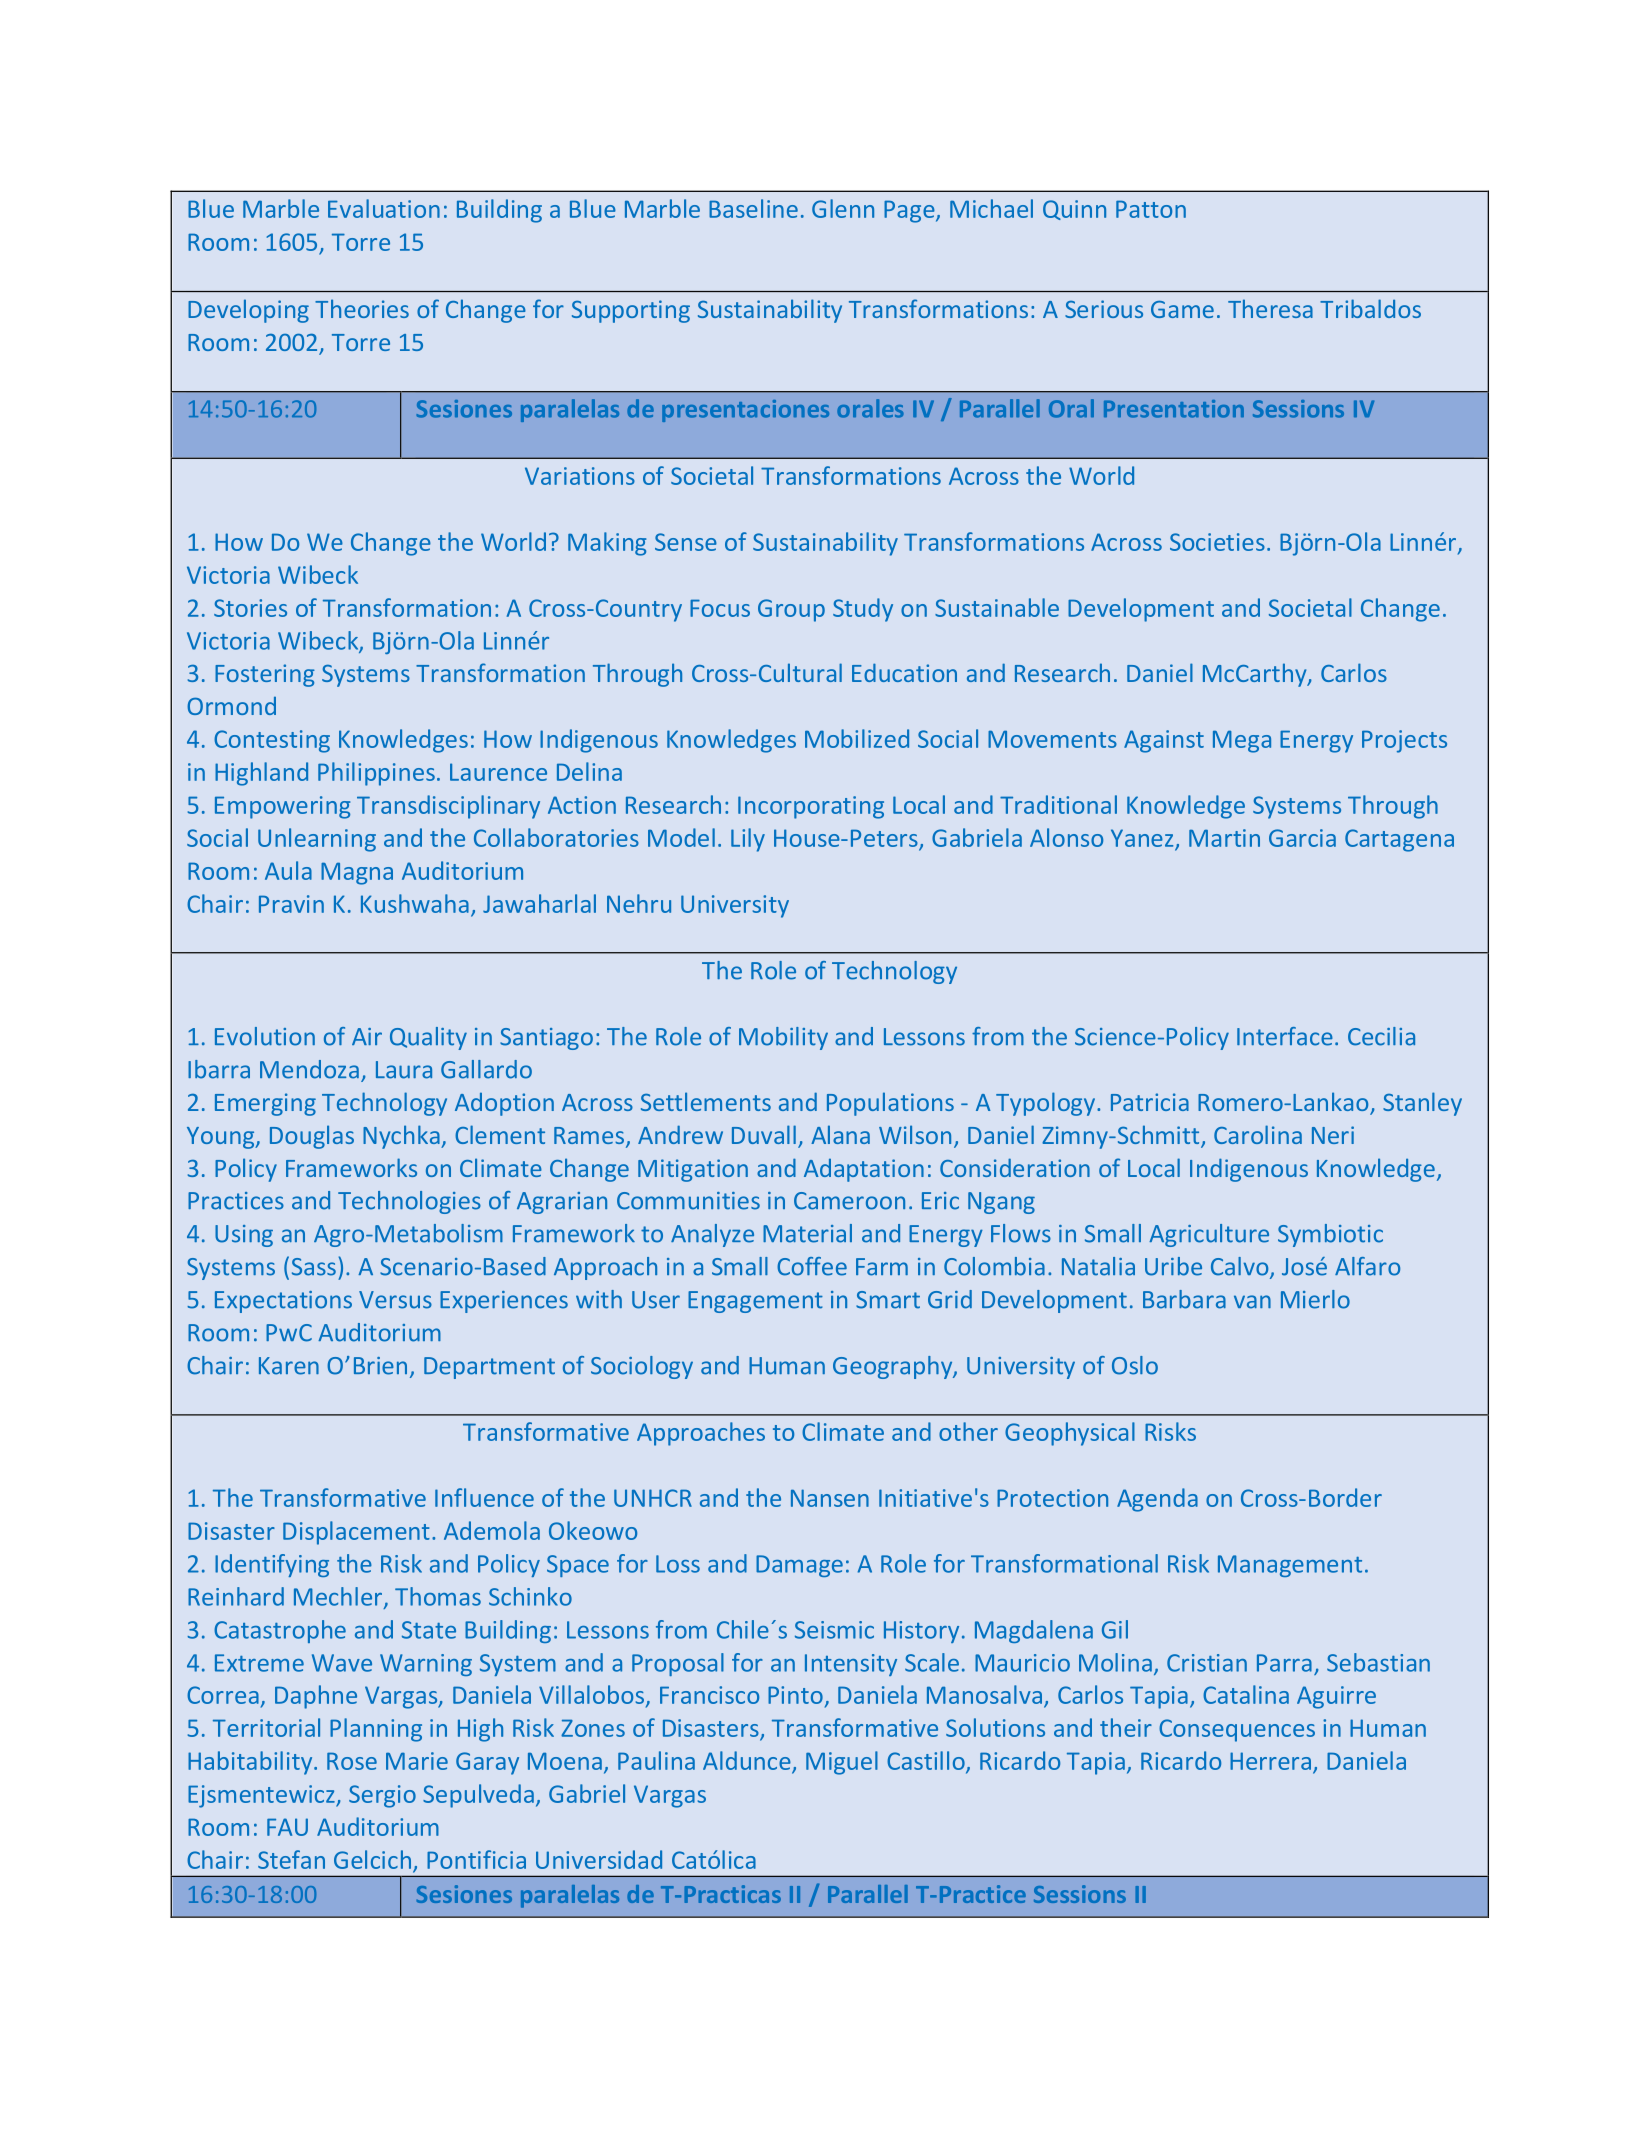 The width and height of the screenshot is (1648, 2133). Describe the element at coordinates (1302, 838) in the screenshot. I see `Garcia` at that location.
